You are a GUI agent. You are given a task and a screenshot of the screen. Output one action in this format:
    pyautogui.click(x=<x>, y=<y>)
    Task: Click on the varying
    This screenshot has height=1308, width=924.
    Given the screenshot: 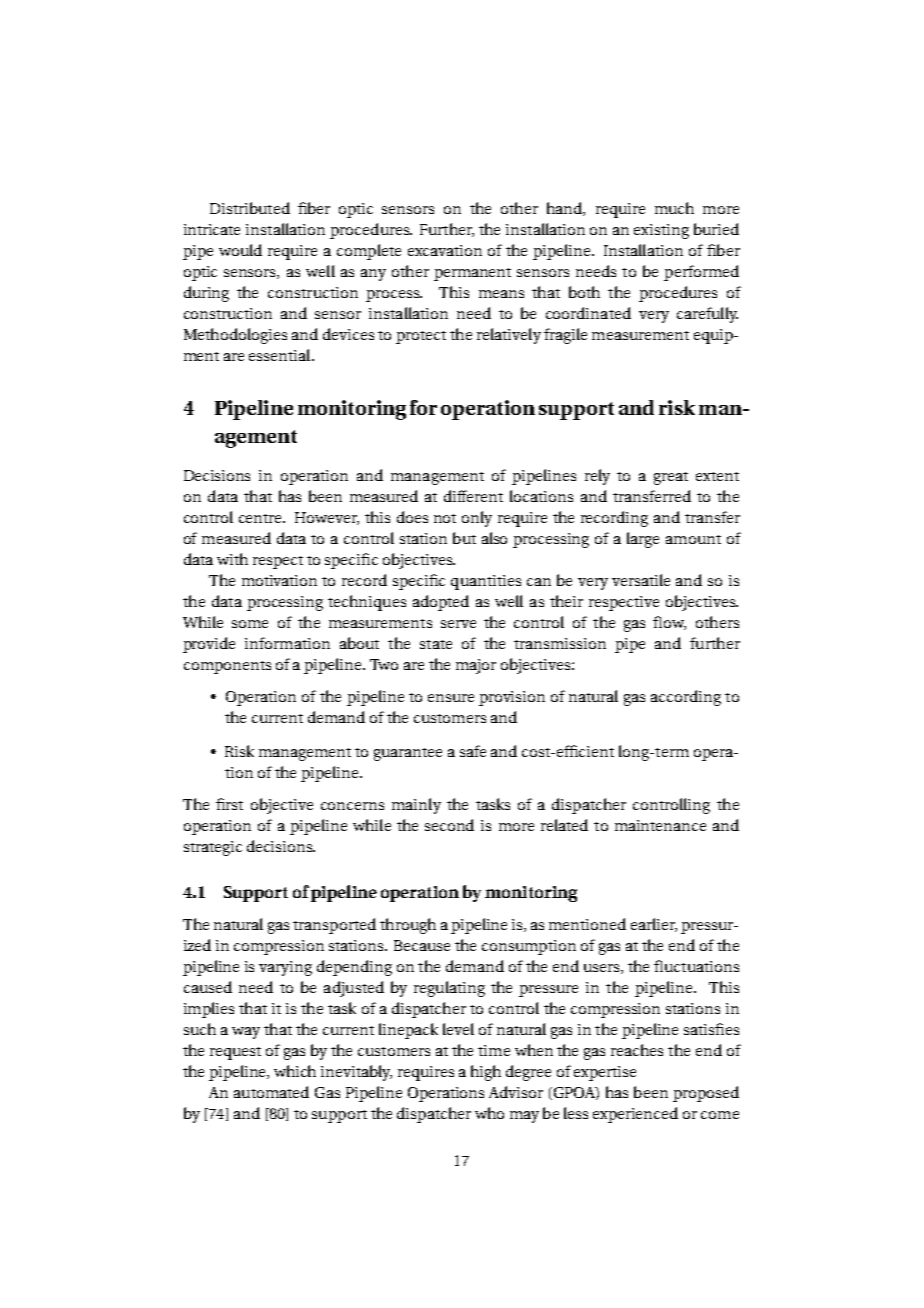 What is the action you would take?
    pyautogui.click(x=285, y=968)
